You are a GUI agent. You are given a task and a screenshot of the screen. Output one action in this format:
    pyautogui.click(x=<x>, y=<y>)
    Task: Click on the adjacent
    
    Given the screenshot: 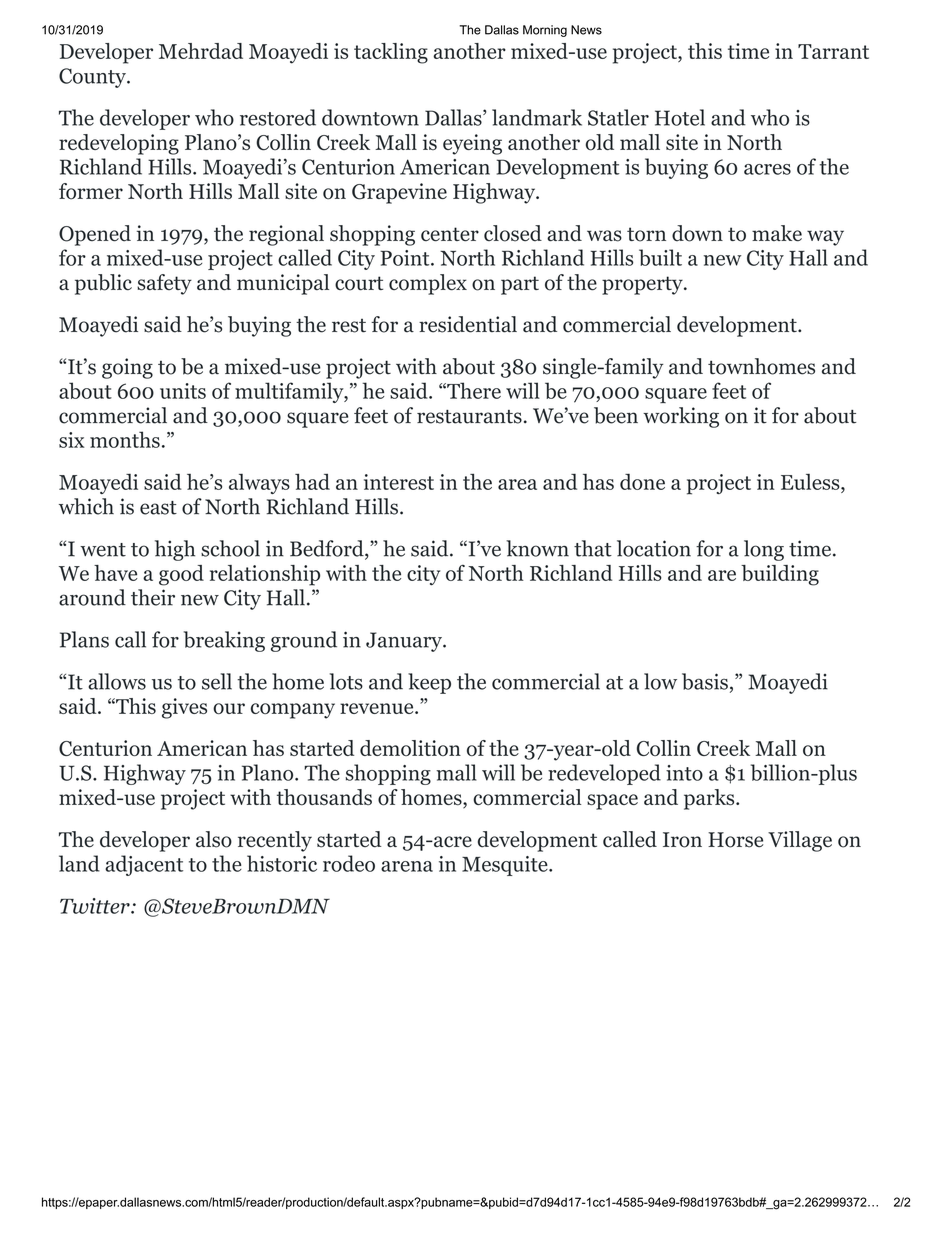 What is the action you would take?
    pyautogui.click(x=144, y=865)
